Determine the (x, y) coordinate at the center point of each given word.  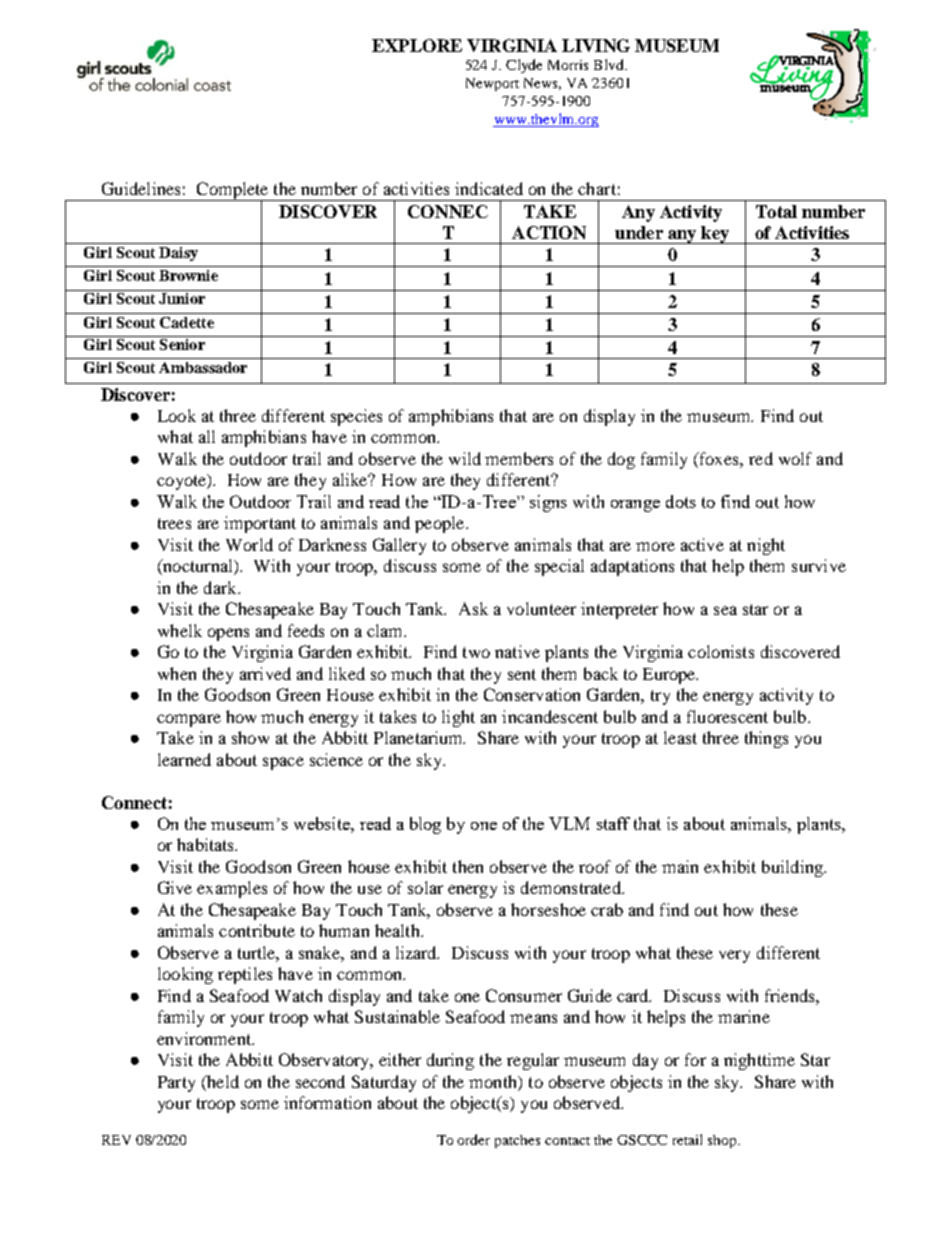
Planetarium (419, 737)
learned (184, 759)
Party (176, 1084)
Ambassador (203, 367)
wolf (795, 458)
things (766, 739)
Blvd (610, 64)
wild (465, 458)
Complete (232, 192)
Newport (492, 84)
